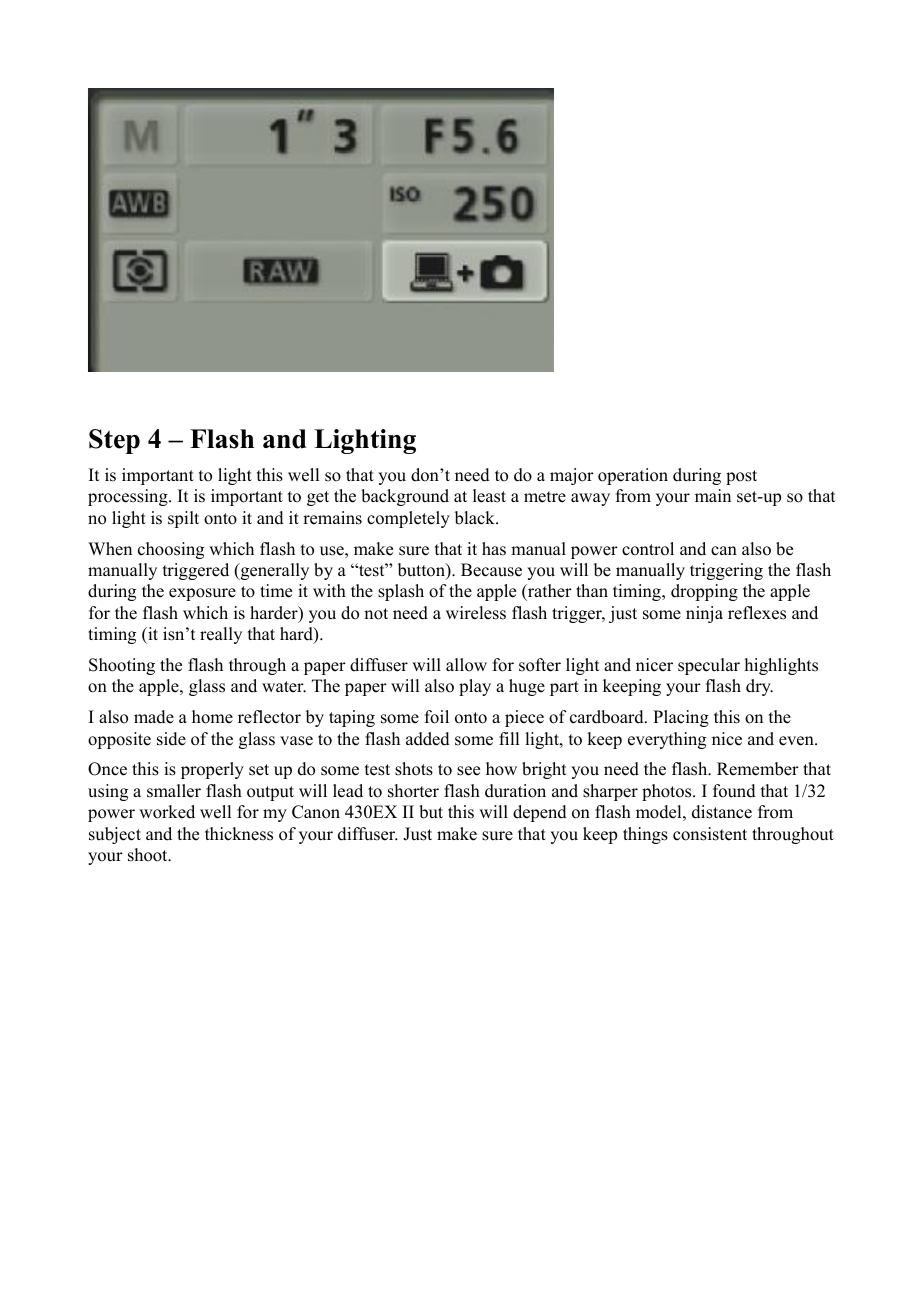 The height and width of the screenshot is (1308, 924). I want to click on worked, so click(167, 812).
